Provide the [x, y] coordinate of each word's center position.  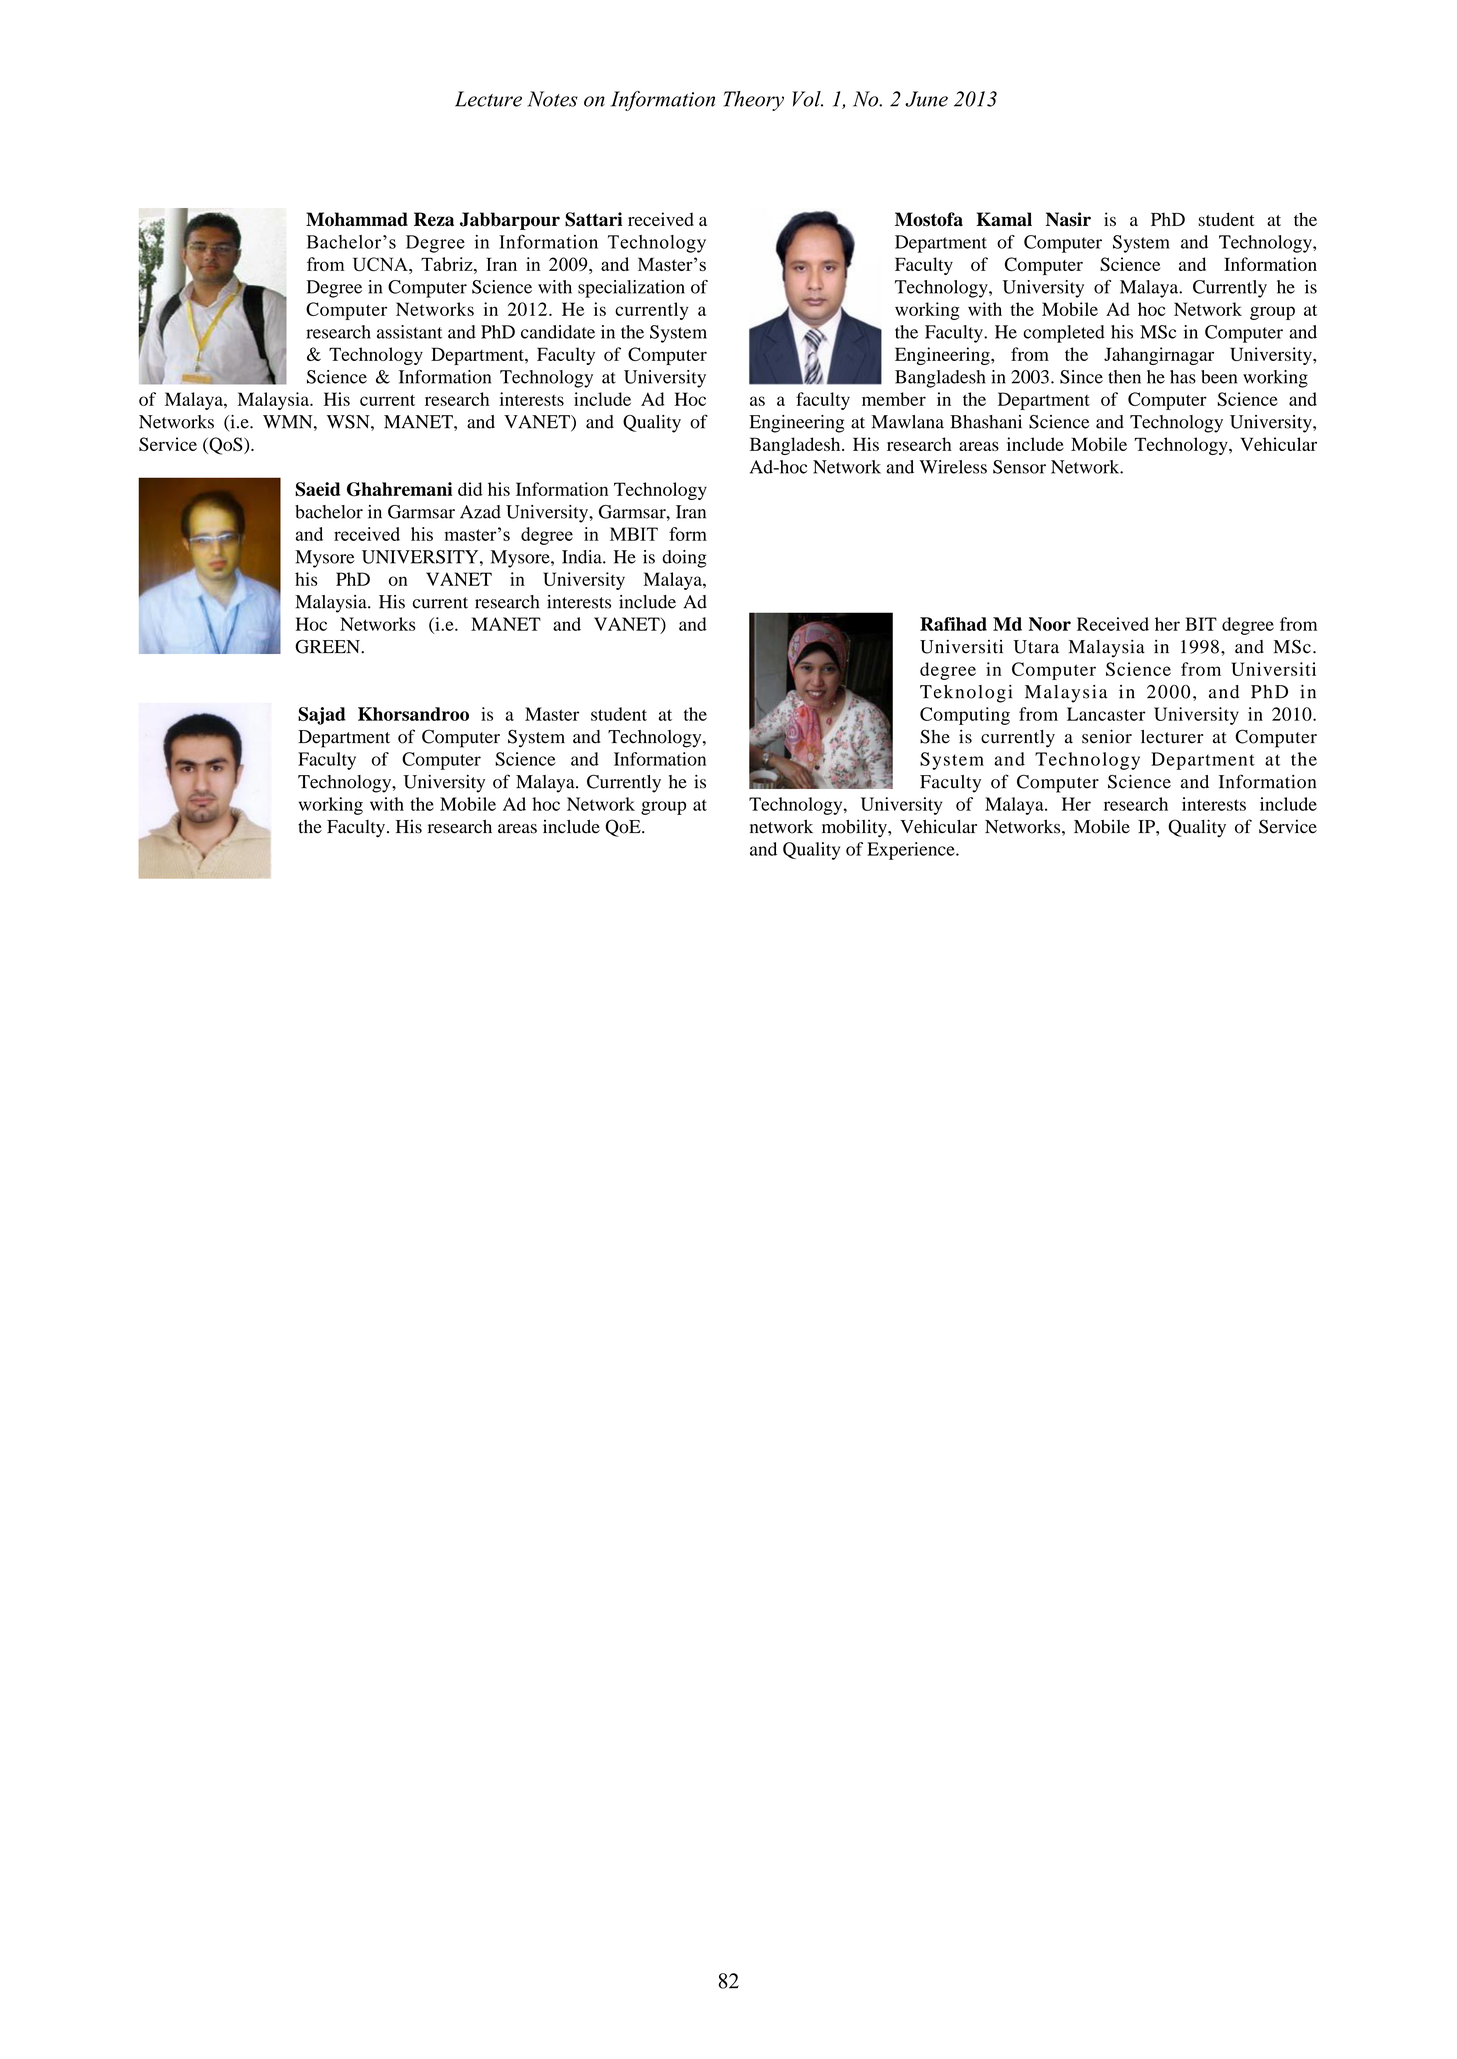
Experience [912, 851]
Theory [754, 101]
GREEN [328, 646]
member [894, 399]
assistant [410, 332]
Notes [553, 99]
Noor [1050, 624]
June [926, 99]
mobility [855, 828]
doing [684, 559]
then [1124, 377]
